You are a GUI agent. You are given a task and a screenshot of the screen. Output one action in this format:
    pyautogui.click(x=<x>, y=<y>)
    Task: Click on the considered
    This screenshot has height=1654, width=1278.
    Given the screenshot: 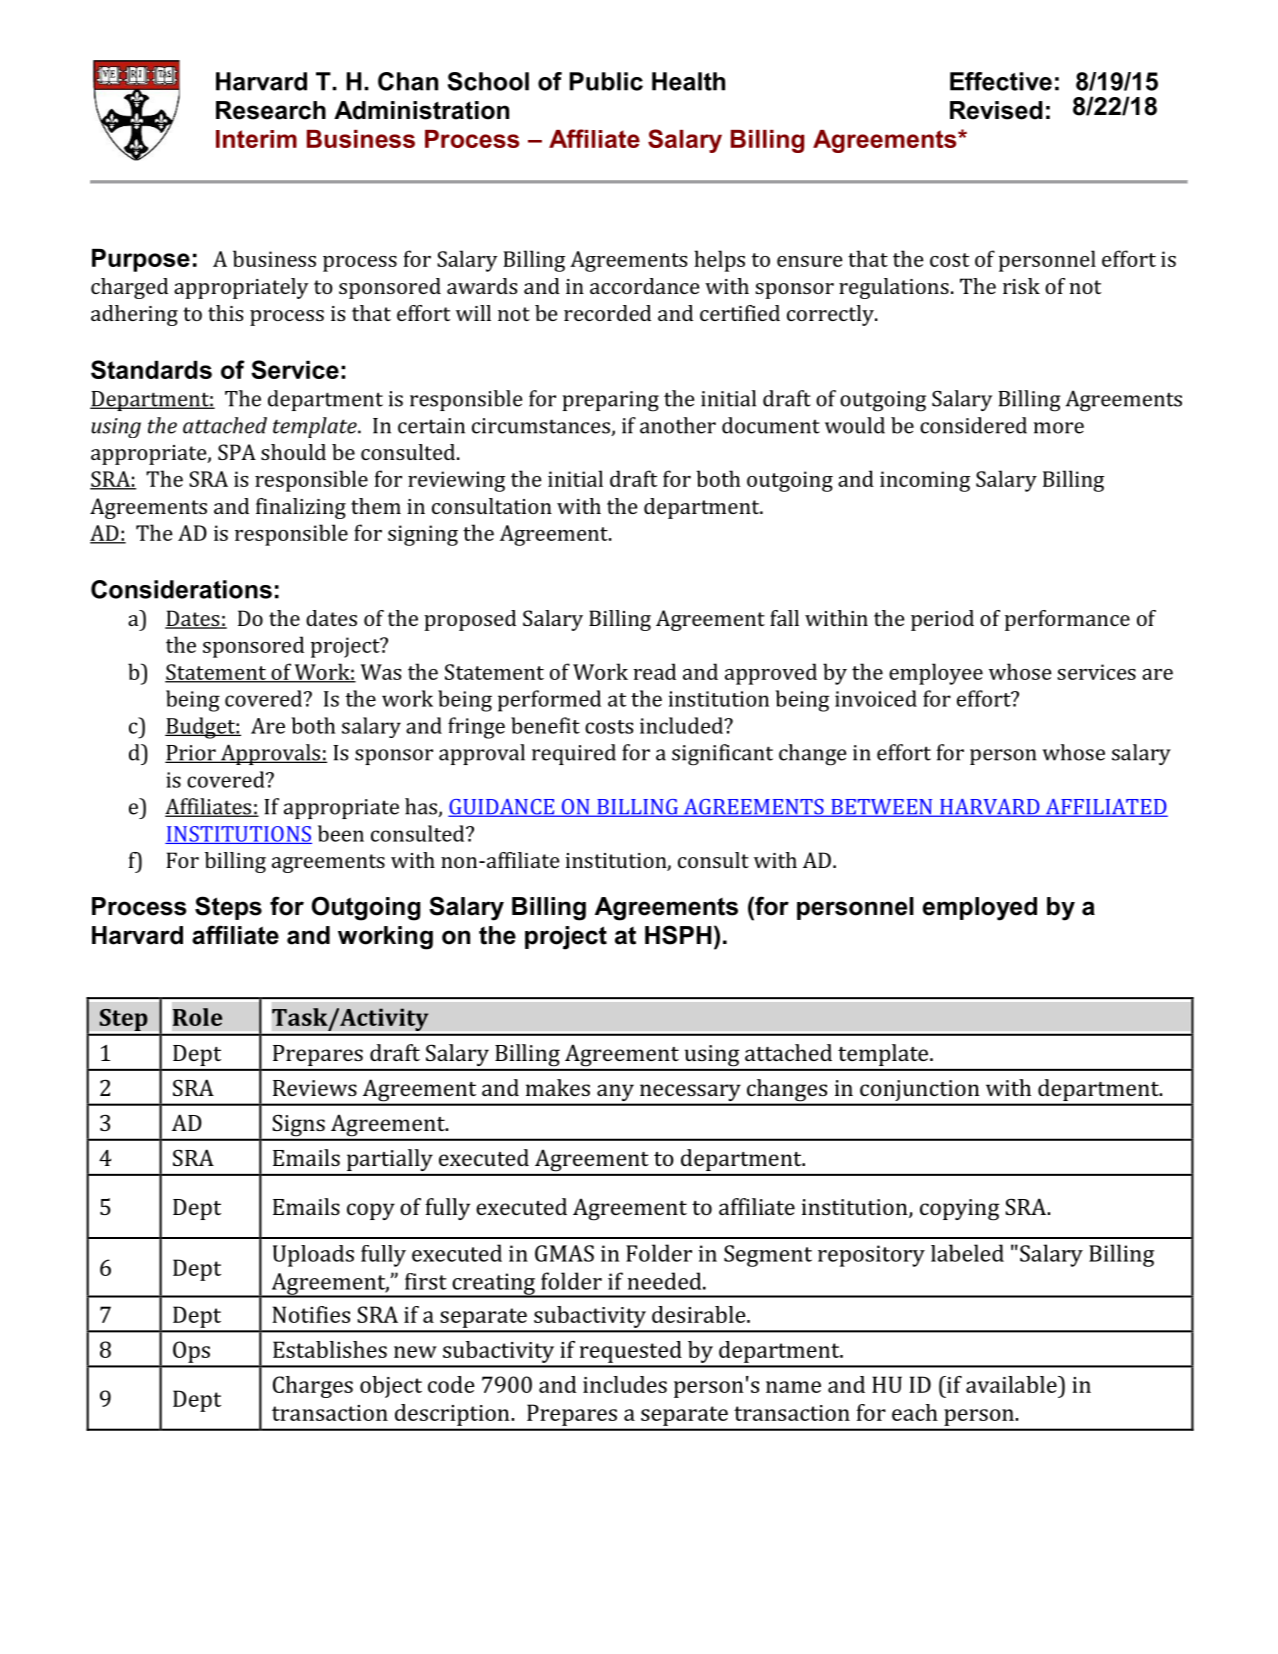 What is the action you would take?
    pyautogui.click(x=973, y=425)
